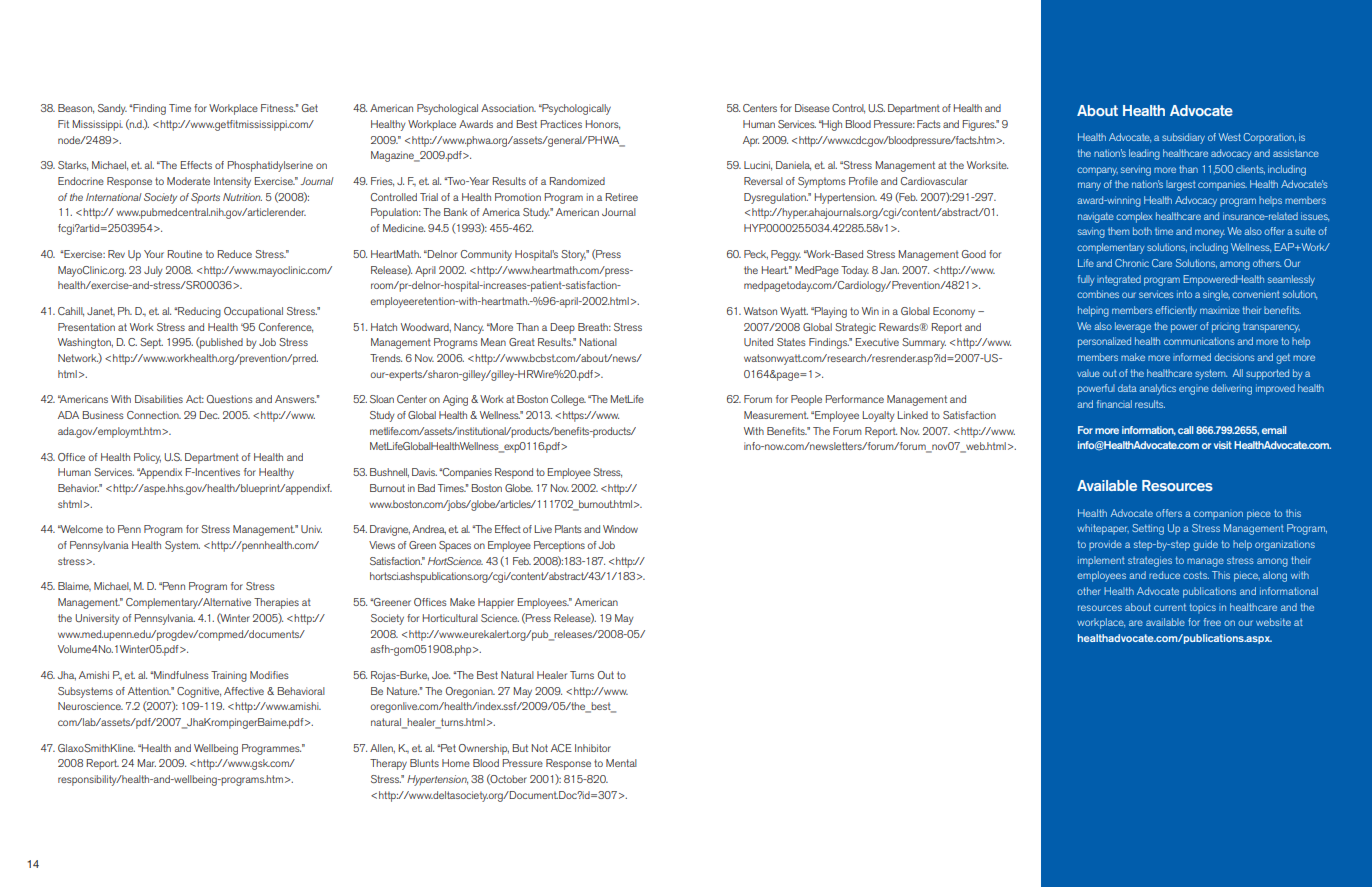 This page has height=887, width=1372. Describe the element at coordinates (382, 545) in the page. I see `Views` at that location.
